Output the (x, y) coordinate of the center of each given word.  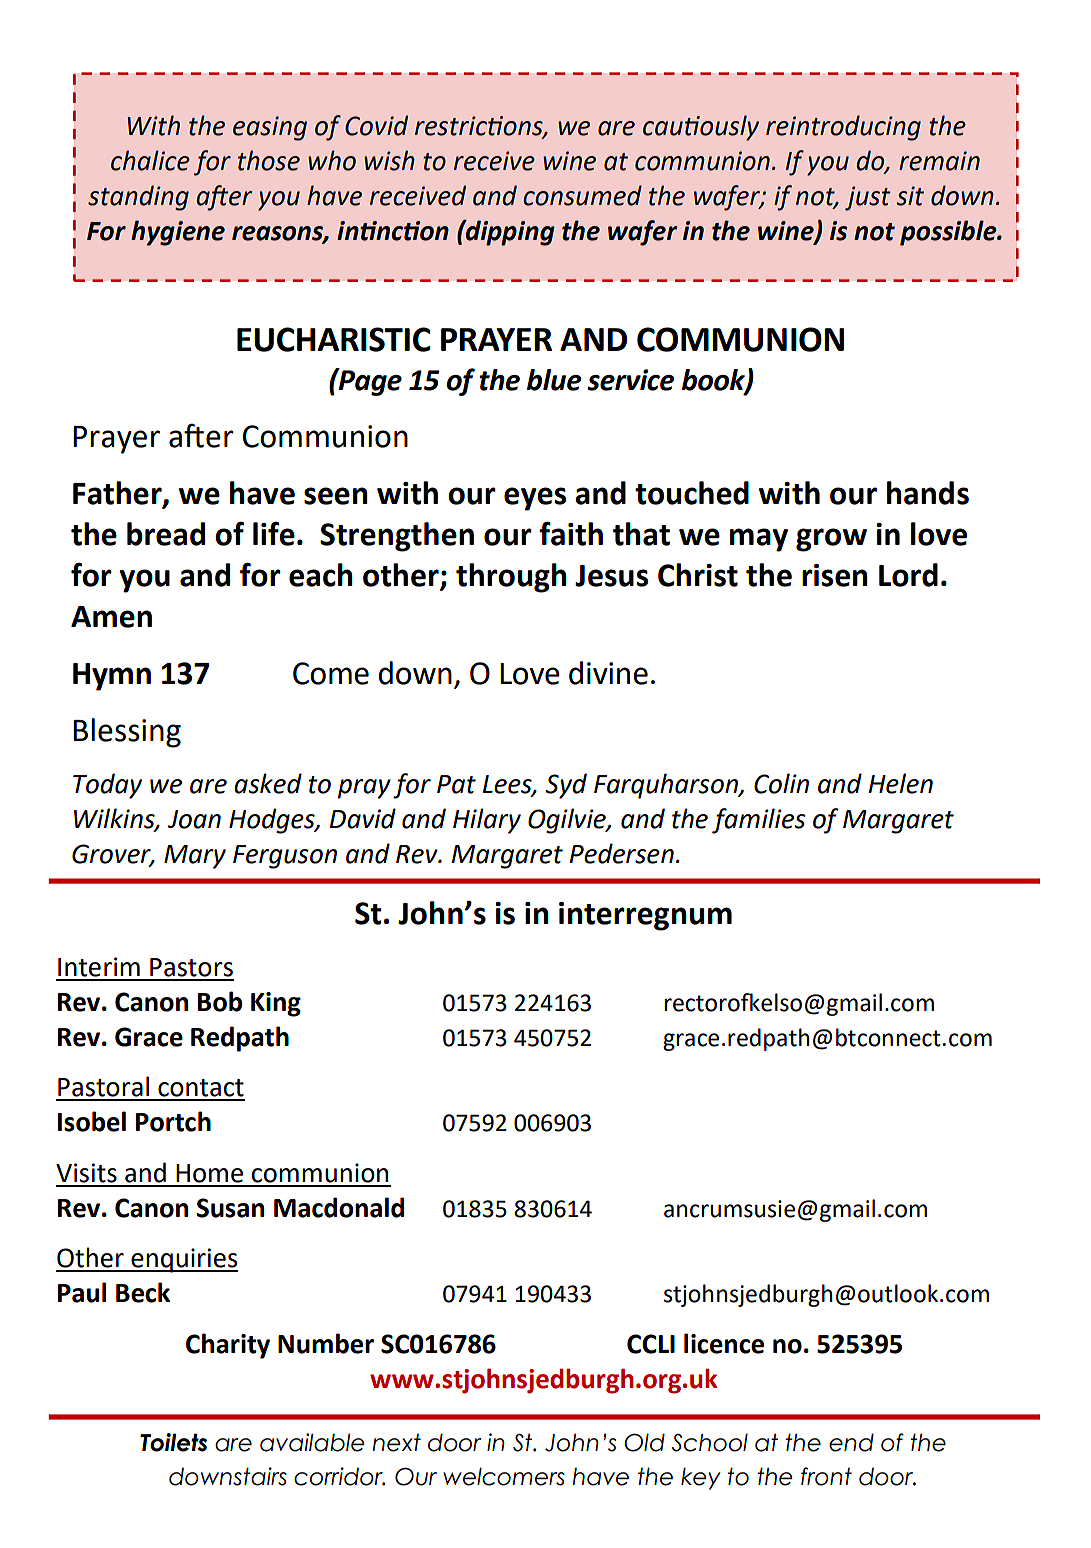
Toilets (173, 1442)
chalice (150, 160)
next (396, 1443)
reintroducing (843, 128)
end (851, 1442)
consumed (582, 195)
